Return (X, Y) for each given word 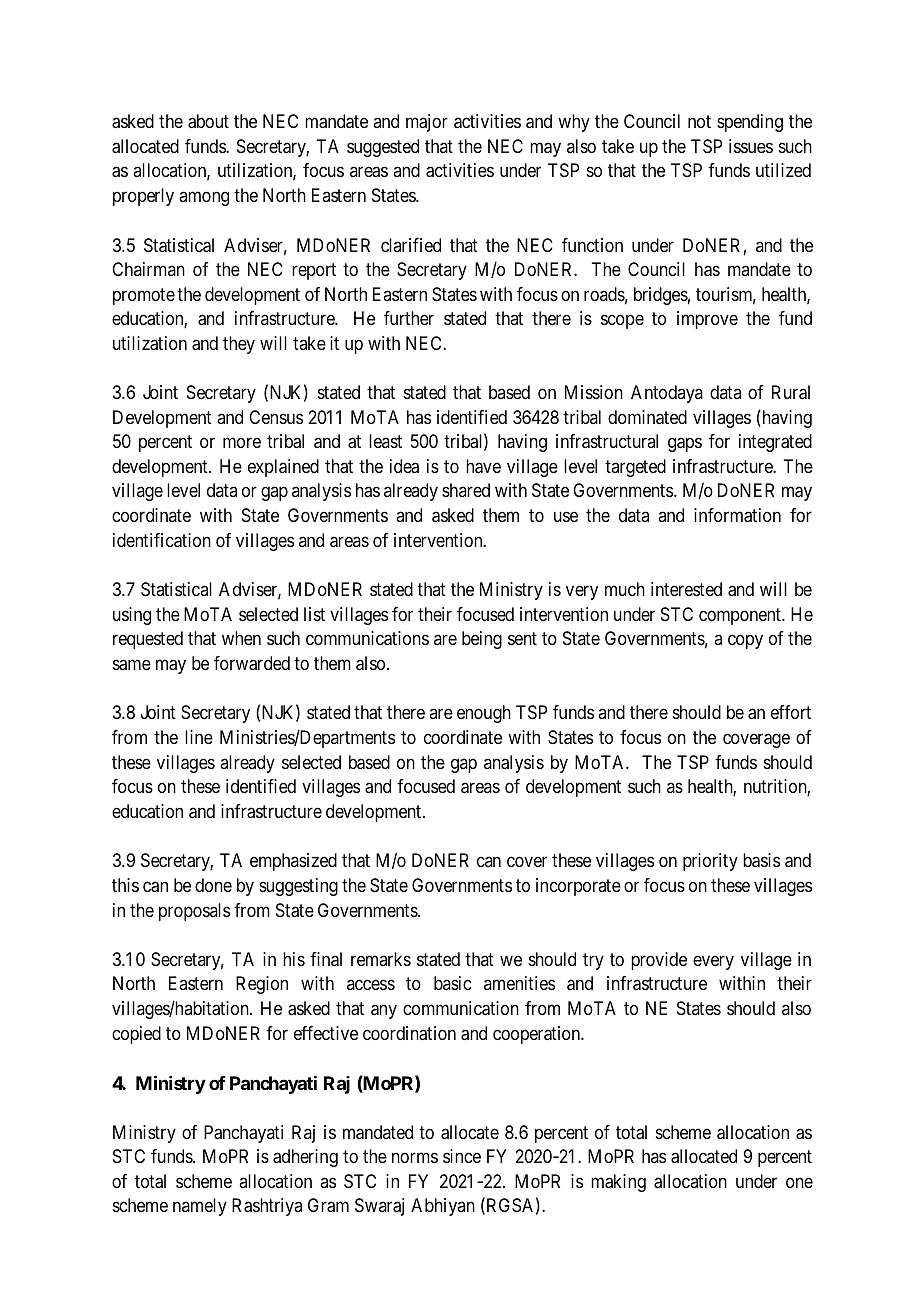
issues (751, 146)
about (208, 121)
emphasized (293, 862)
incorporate (578, 887)
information (737, 515)
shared (466, 490)
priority (710, 862)
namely (200, 1207)
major (427, 123)
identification (162, 540)
